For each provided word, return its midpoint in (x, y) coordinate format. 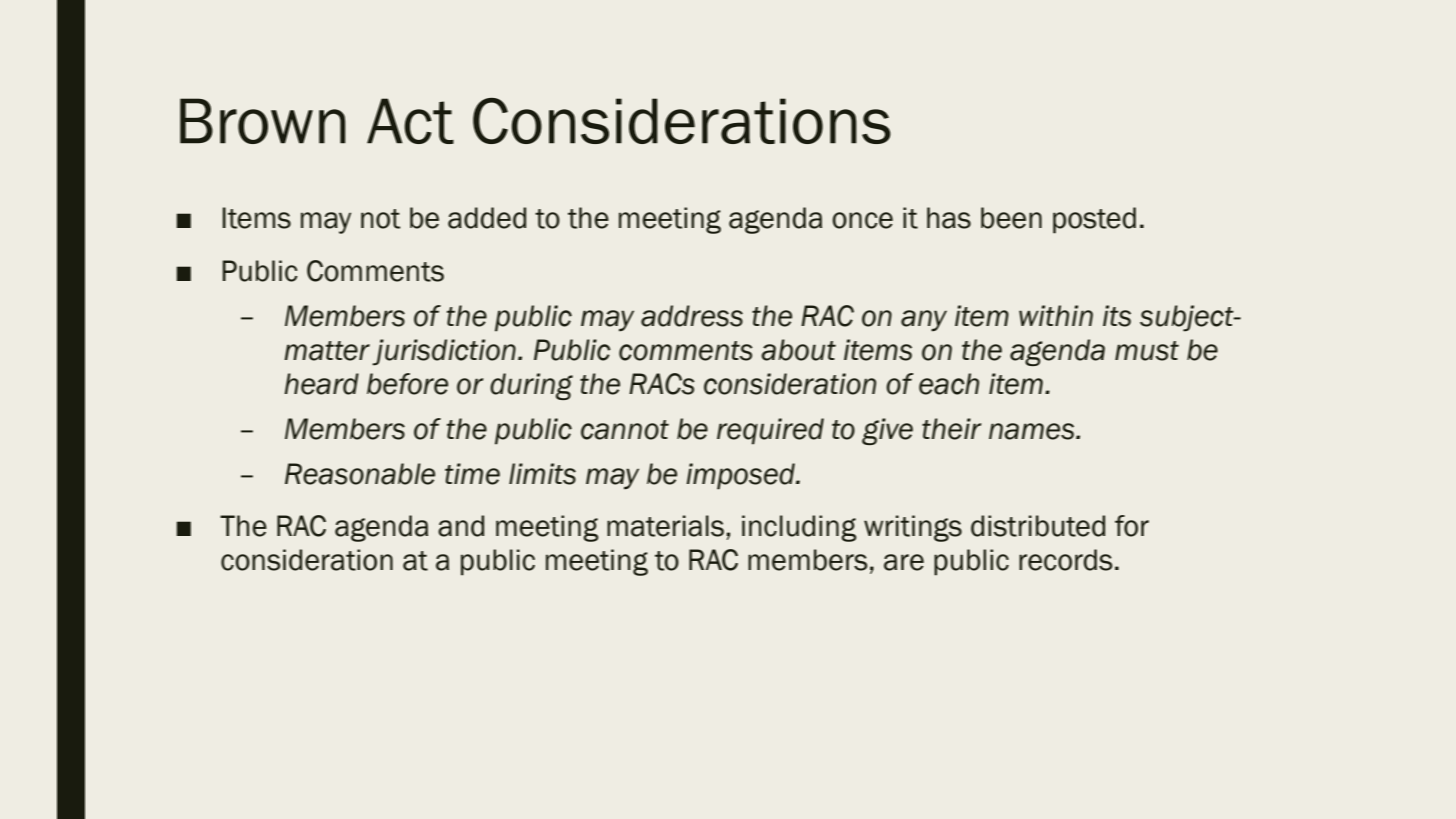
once (862, 220)
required (770, 431)
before (407, 384)
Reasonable (360, 474)
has (949, 218)
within (1056, 315)
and (461, 526)
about (798, 350)
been (1011, 218)
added (487, 218)
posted (1094, 220)
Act (410, 121)
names (1033, 431)
